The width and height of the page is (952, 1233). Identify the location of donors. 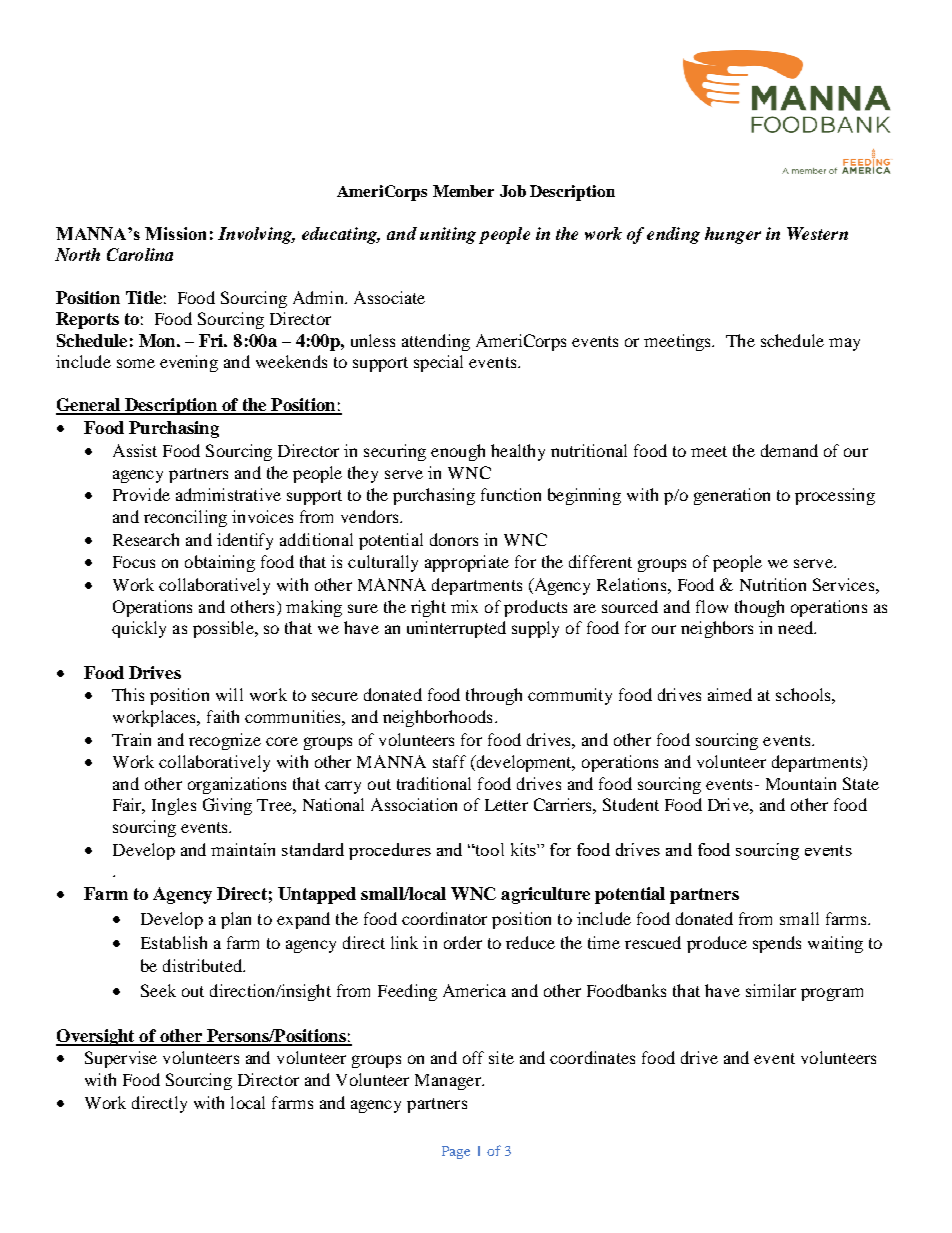
(454, 539).
